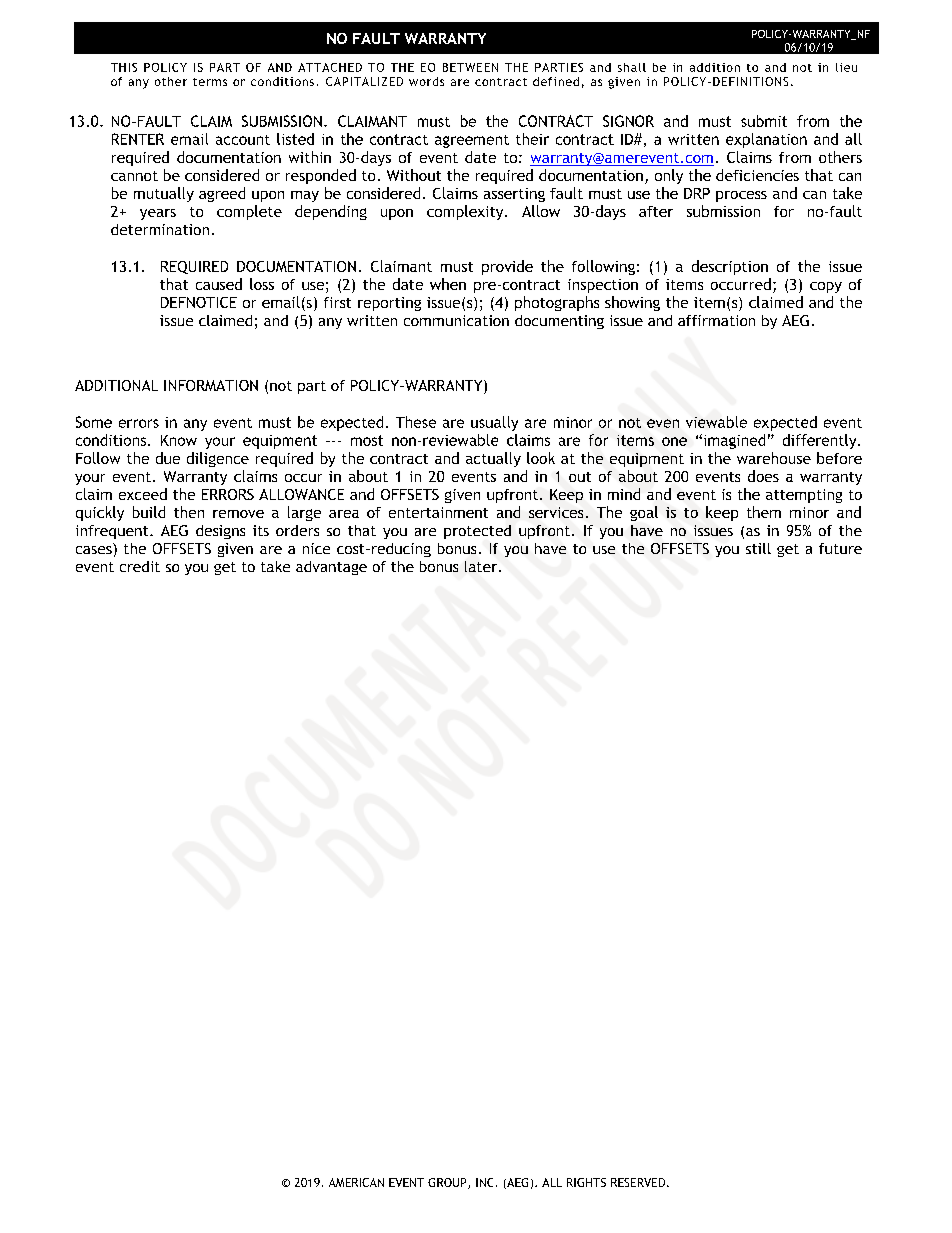 Image resolution: width=952 pixels, height=1233 pixels. I want to click on still, so click(758, 548).
